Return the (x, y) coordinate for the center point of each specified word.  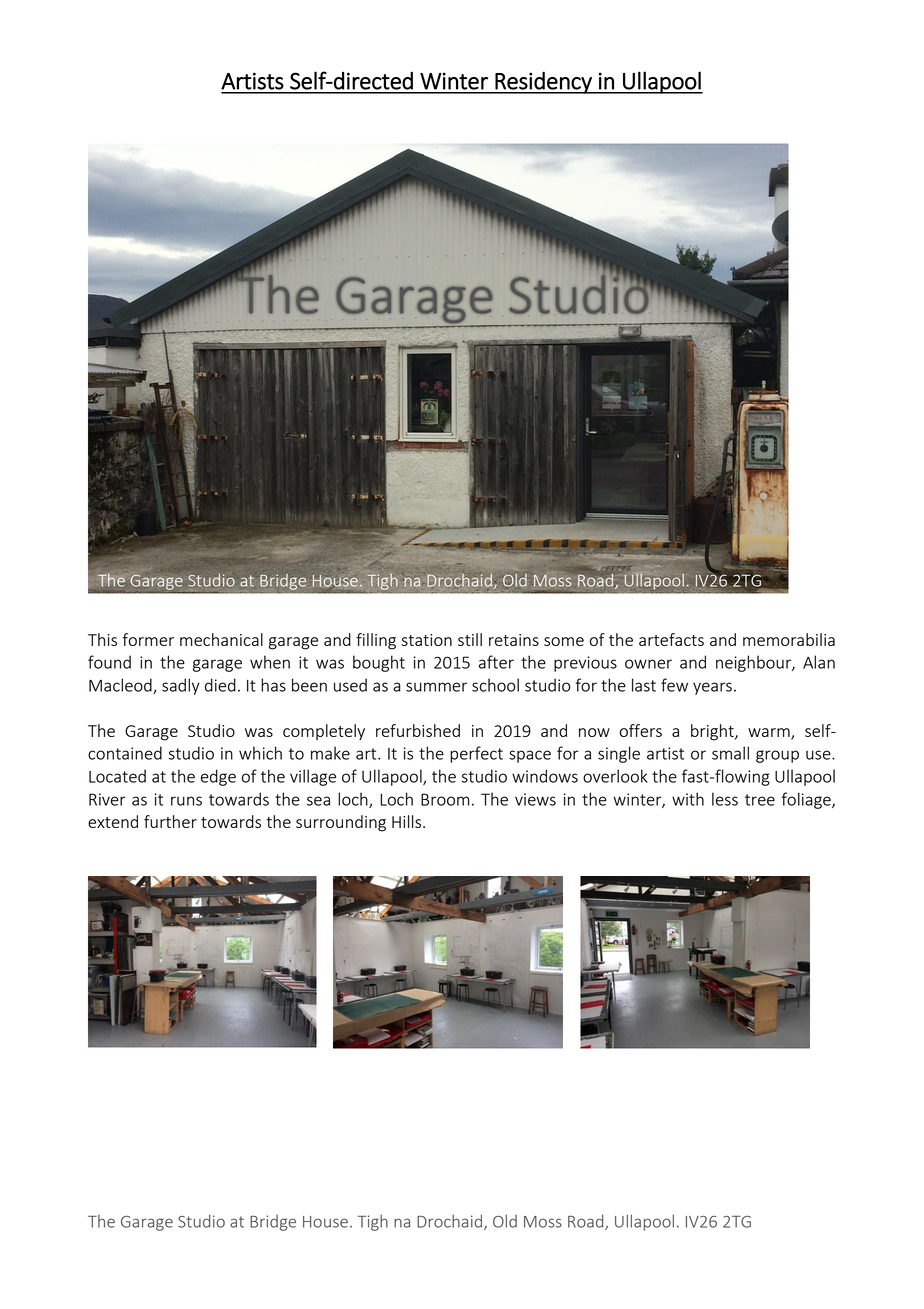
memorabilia (789, 639)
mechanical (221, 639)
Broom (445, 799)
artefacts (671, 639)
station (426, 640)
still (470, 639)
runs (186, 801)
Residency (543, 82)
